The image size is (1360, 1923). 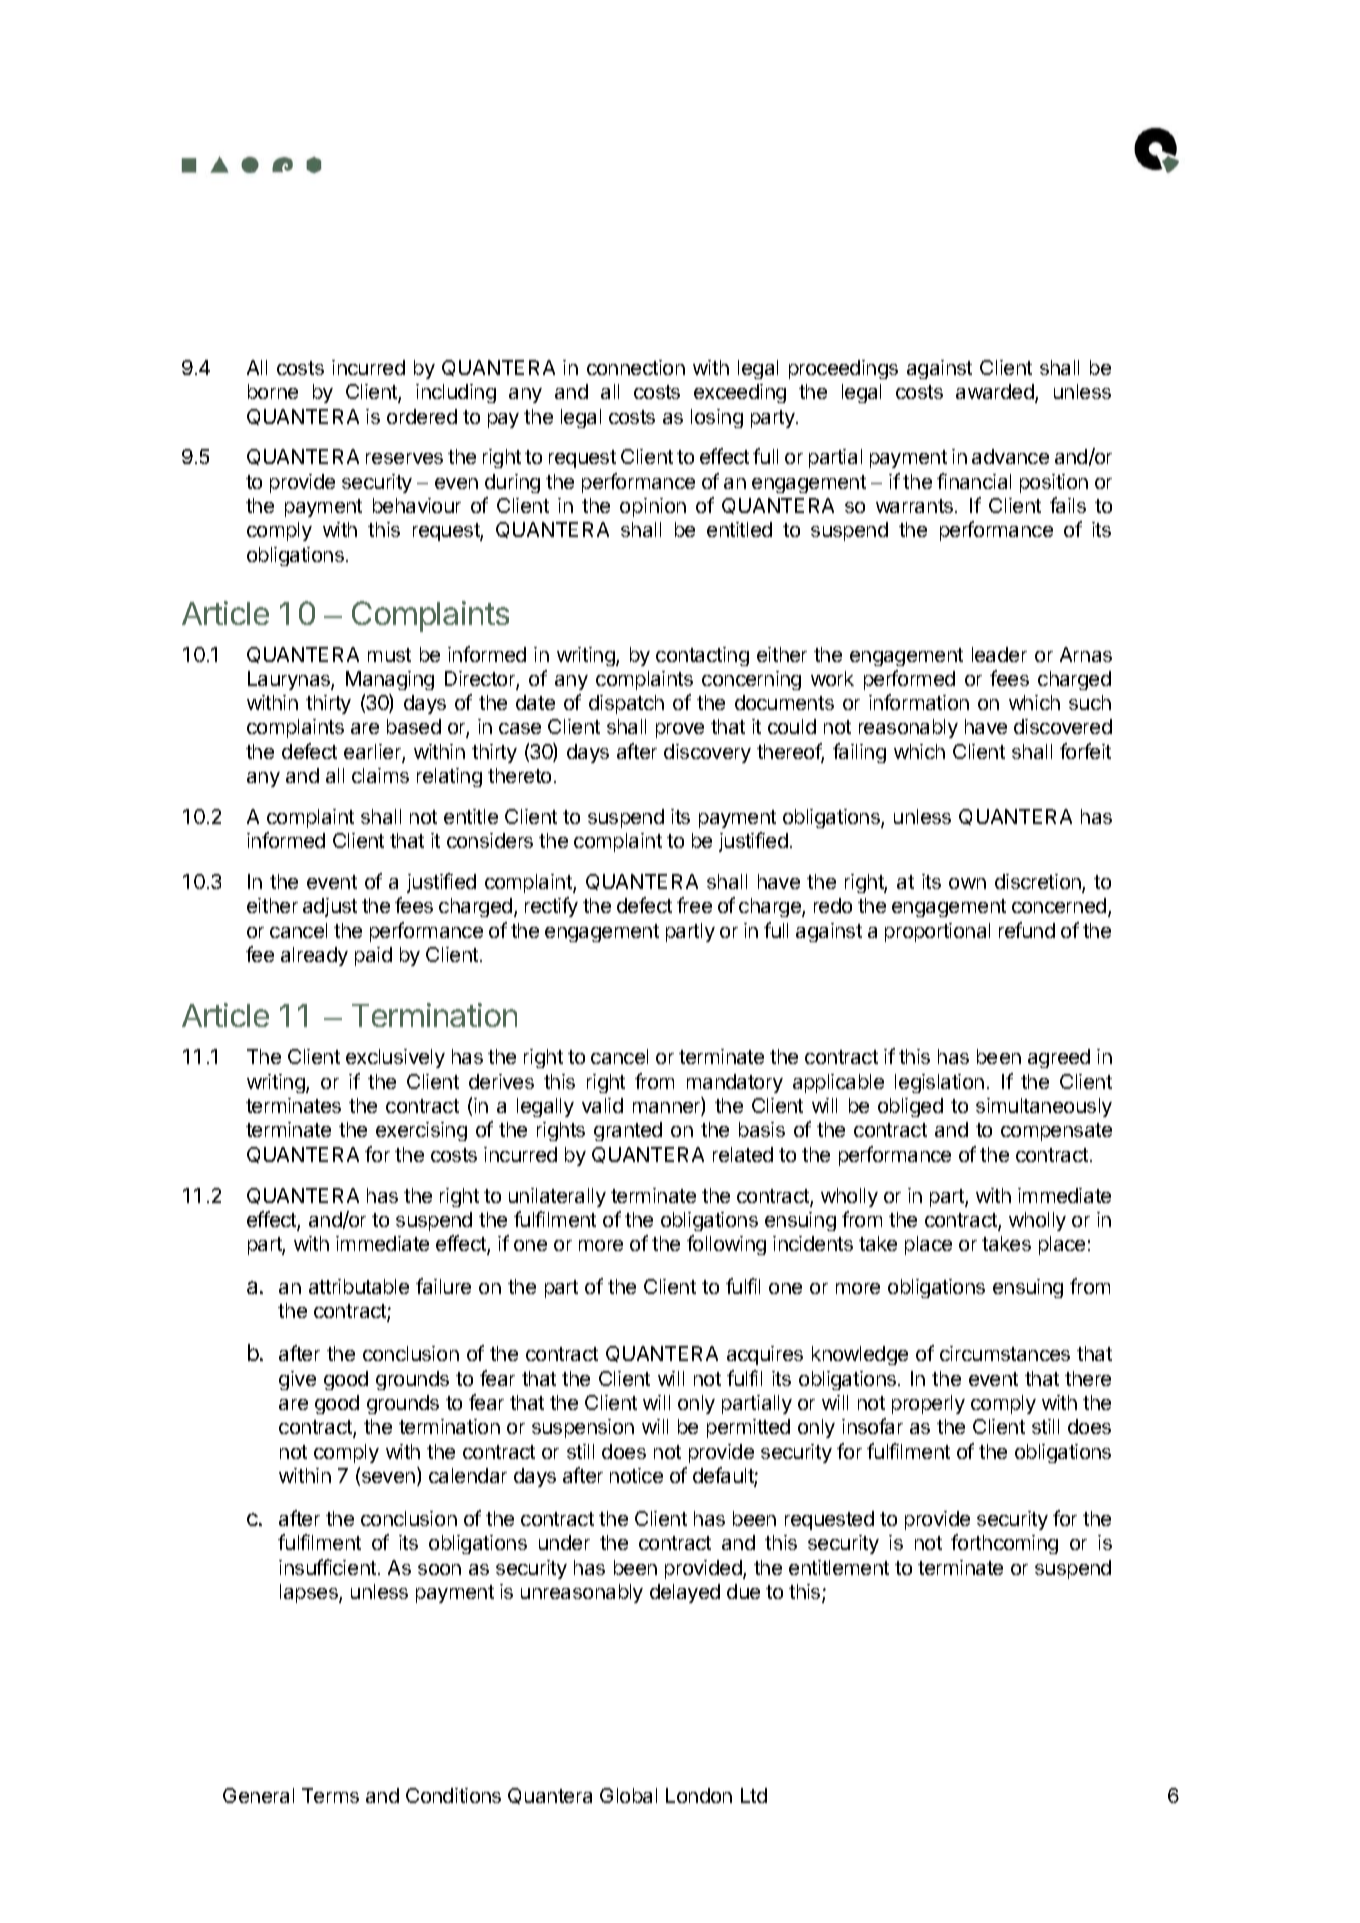 I want to click on ordered, so click(x=422, y=416).
